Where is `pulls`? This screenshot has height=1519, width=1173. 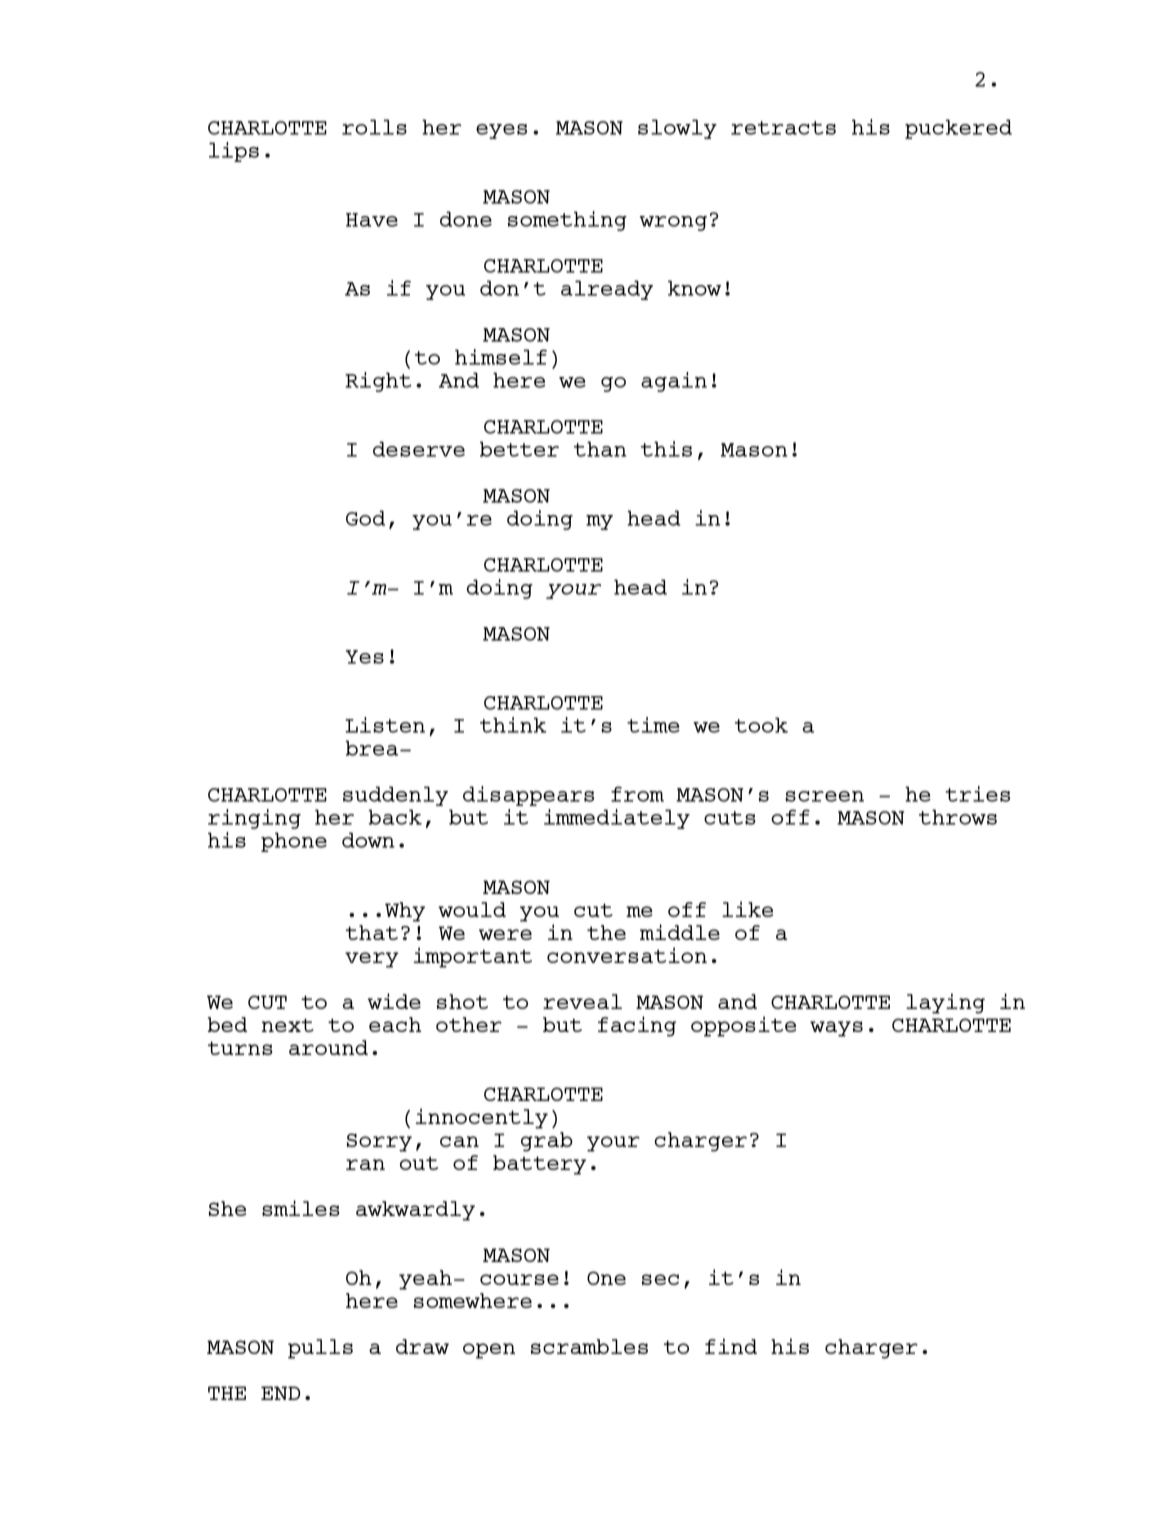 pulls is located at coordinates (320, 1349).
